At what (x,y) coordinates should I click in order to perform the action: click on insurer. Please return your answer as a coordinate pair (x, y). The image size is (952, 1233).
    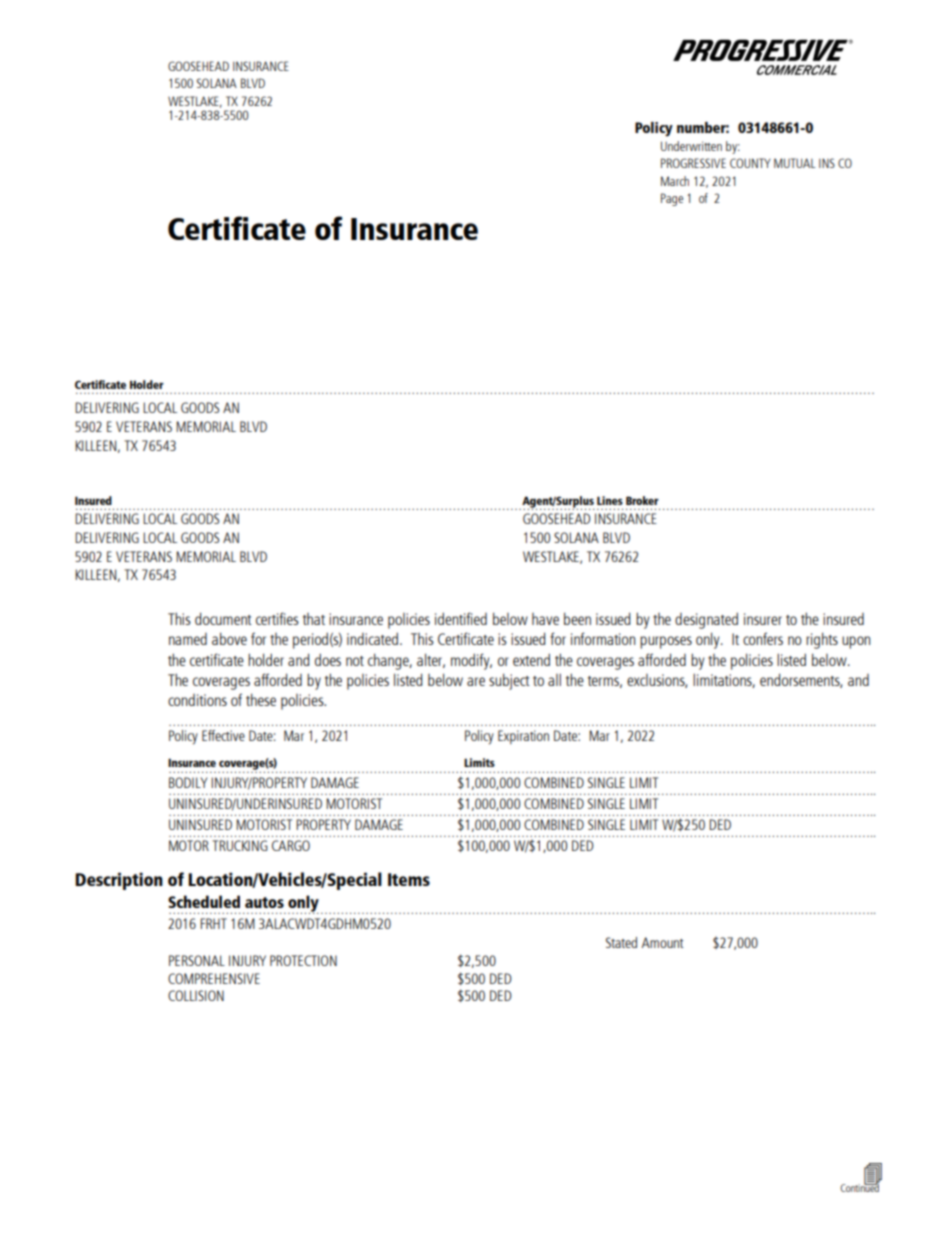
    Looking at the image, I should click on (763, 619).
